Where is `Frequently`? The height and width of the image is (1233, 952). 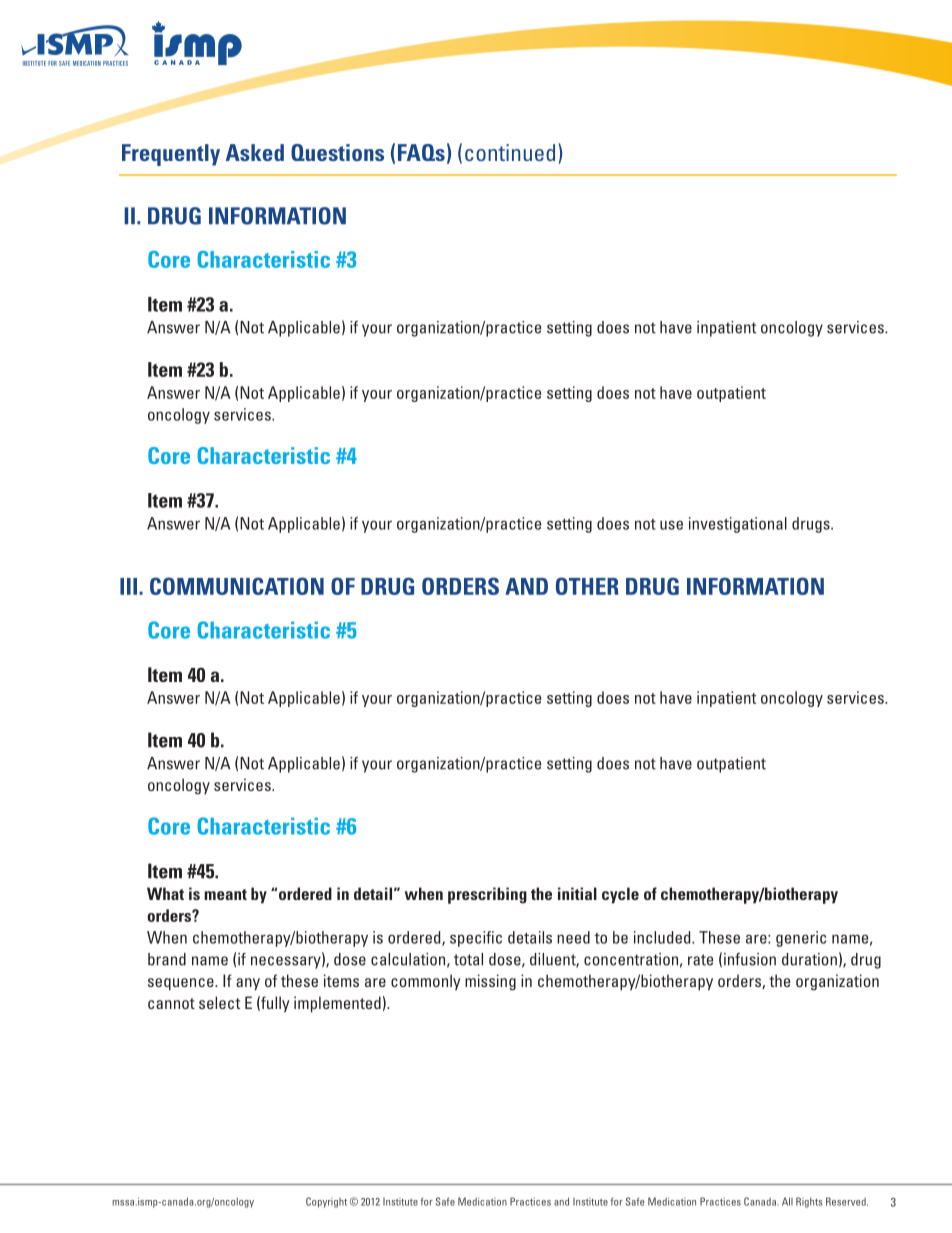
Frequently is located at coordinates (171, 155).
